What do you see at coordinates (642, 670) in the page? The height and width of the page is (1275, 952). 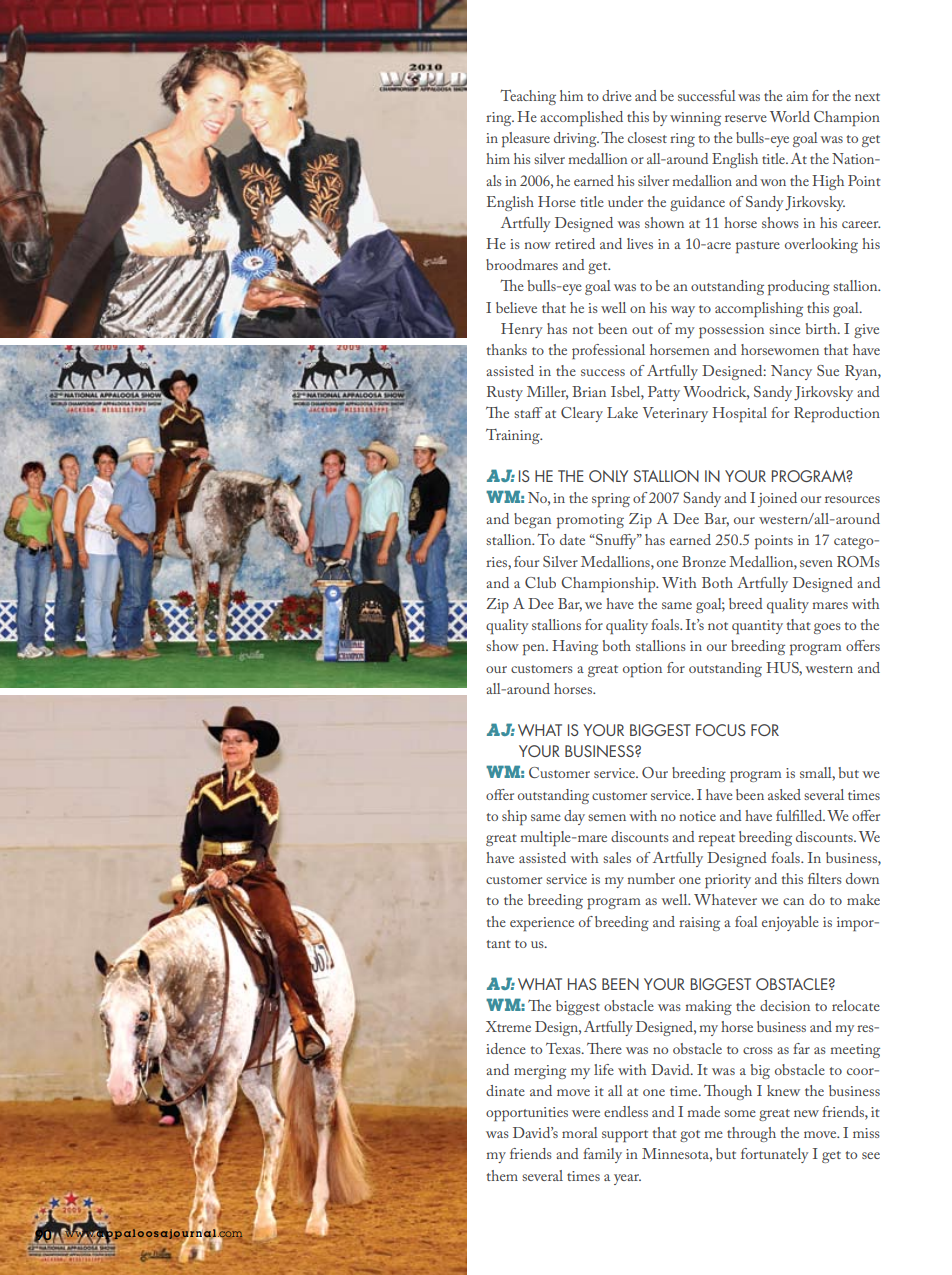 I see `option` at bounding box center [642, 670].
